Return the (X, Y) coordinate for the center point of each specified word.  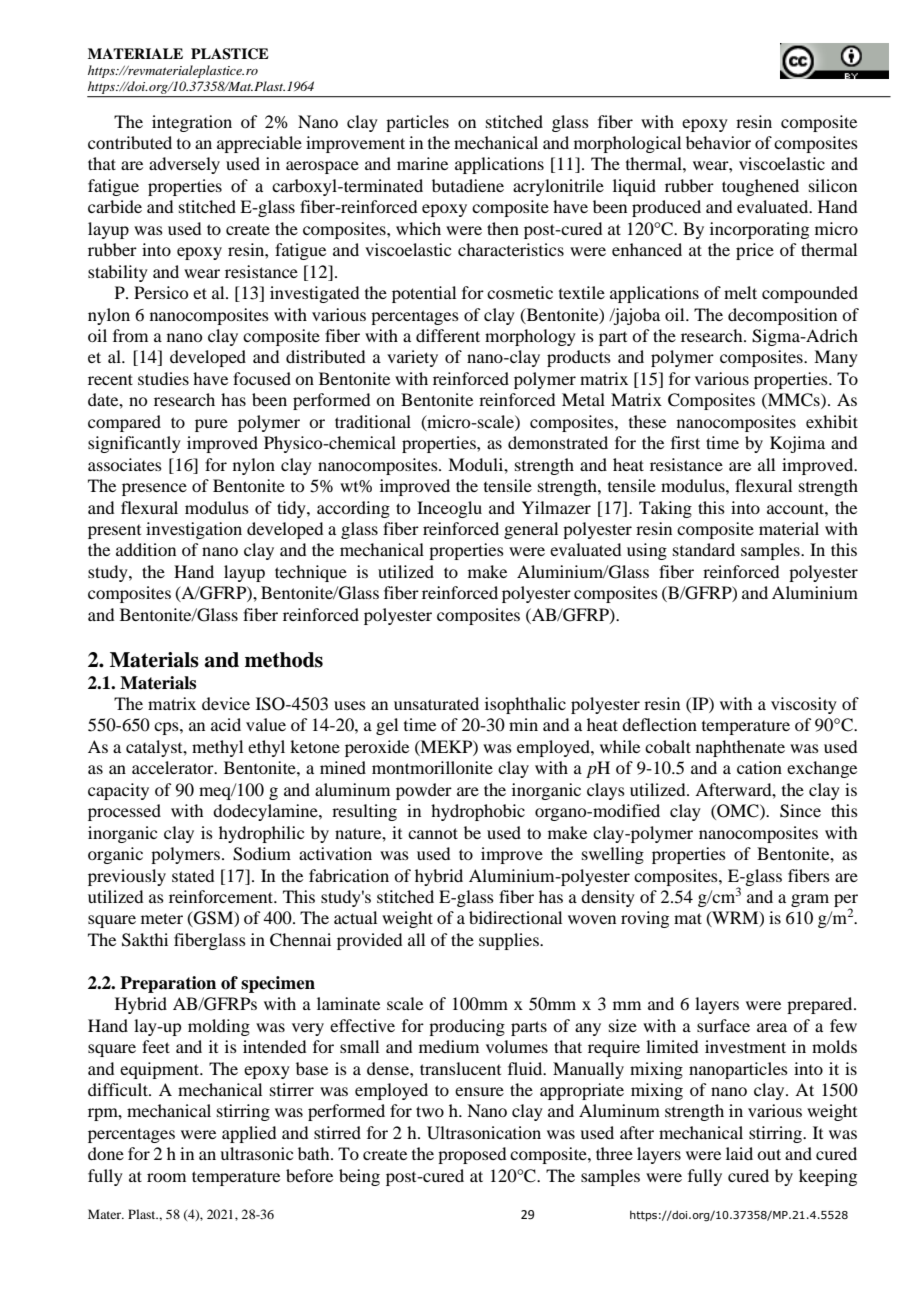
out (769, 1154)
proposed (472, 1155)
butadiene (468, 185)
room (166, 1177)
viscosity (804, 705)
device (226, 703)
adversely (184, 165)
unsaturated (436, 703)
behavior (718, 142)
